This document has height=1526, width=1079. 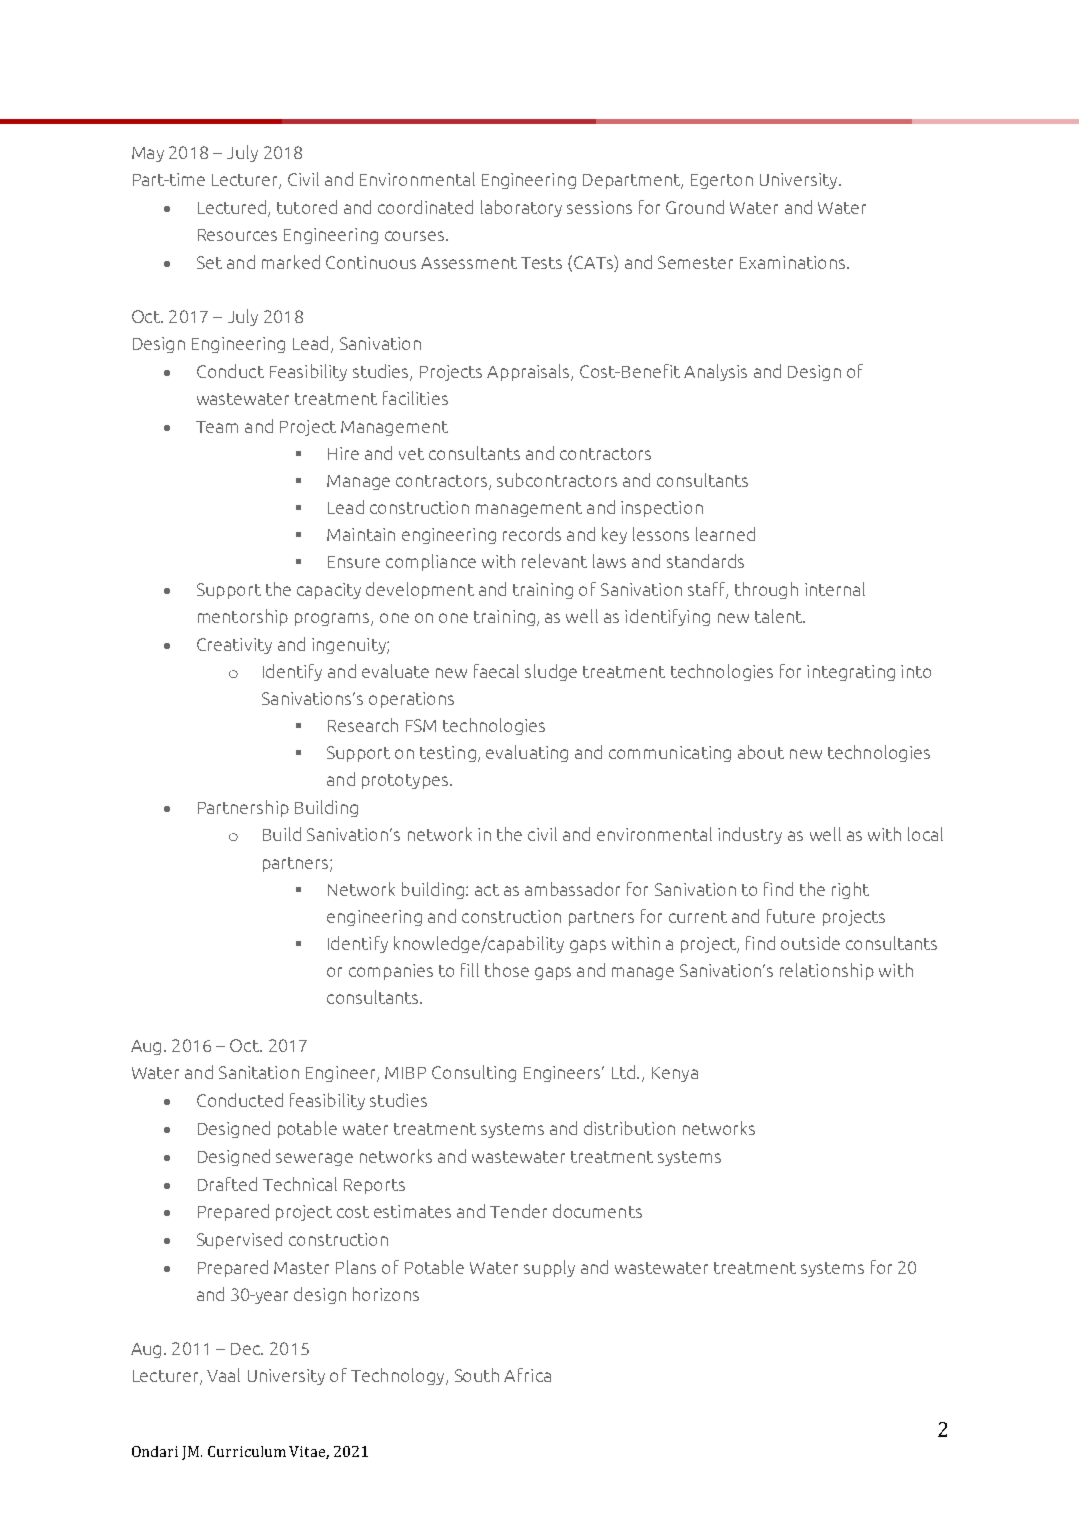 I want to click on laboratory, so click(x=521, y=208).
